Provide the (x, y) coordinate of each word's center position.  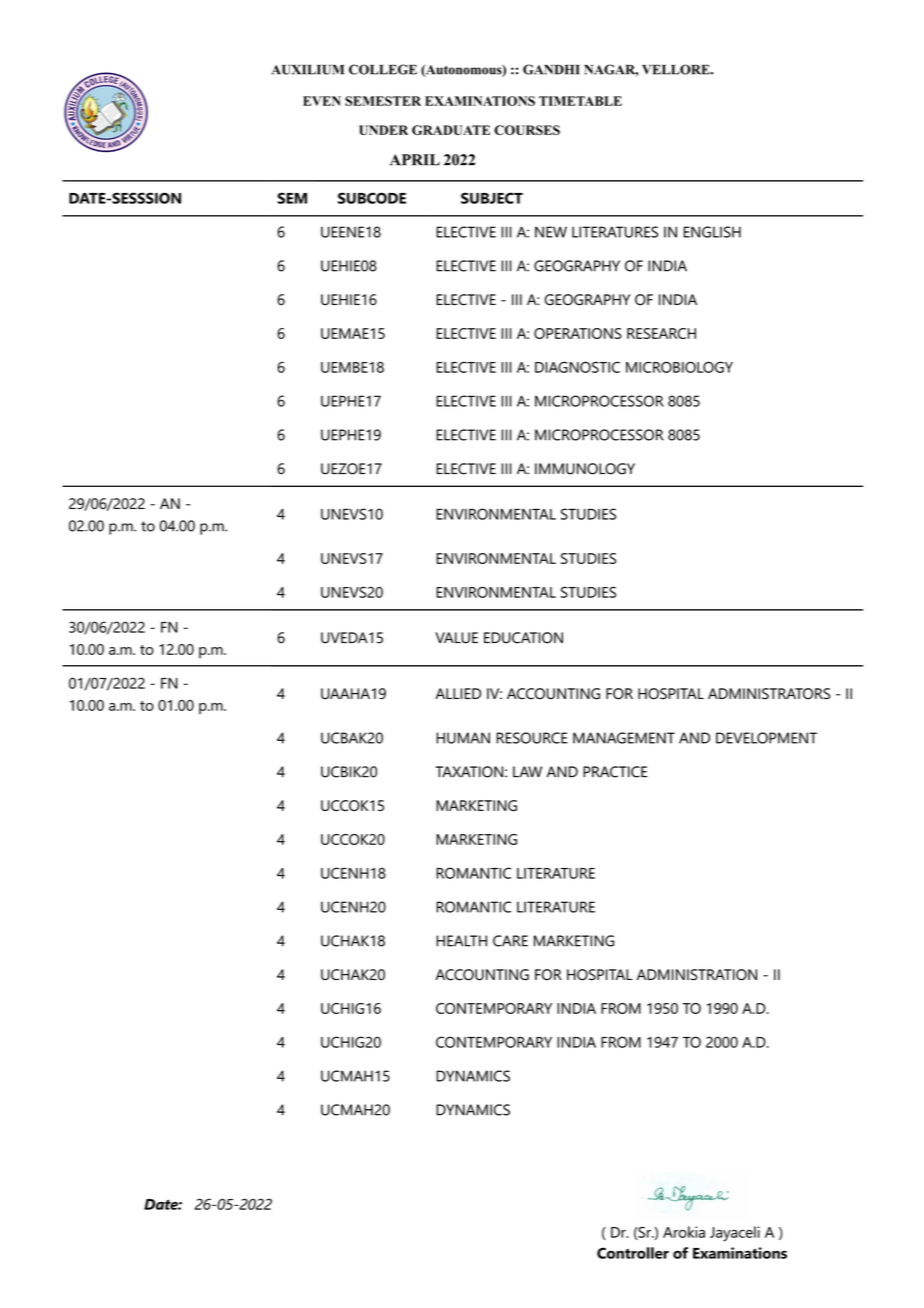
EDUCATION (523, 638)
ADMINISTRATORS (769, 694)
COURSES (527, 130)
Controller (633, 1253)
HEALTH (461, 941)
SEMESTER (383, 101)
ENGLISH (712, 232)
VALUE (456, 638)
